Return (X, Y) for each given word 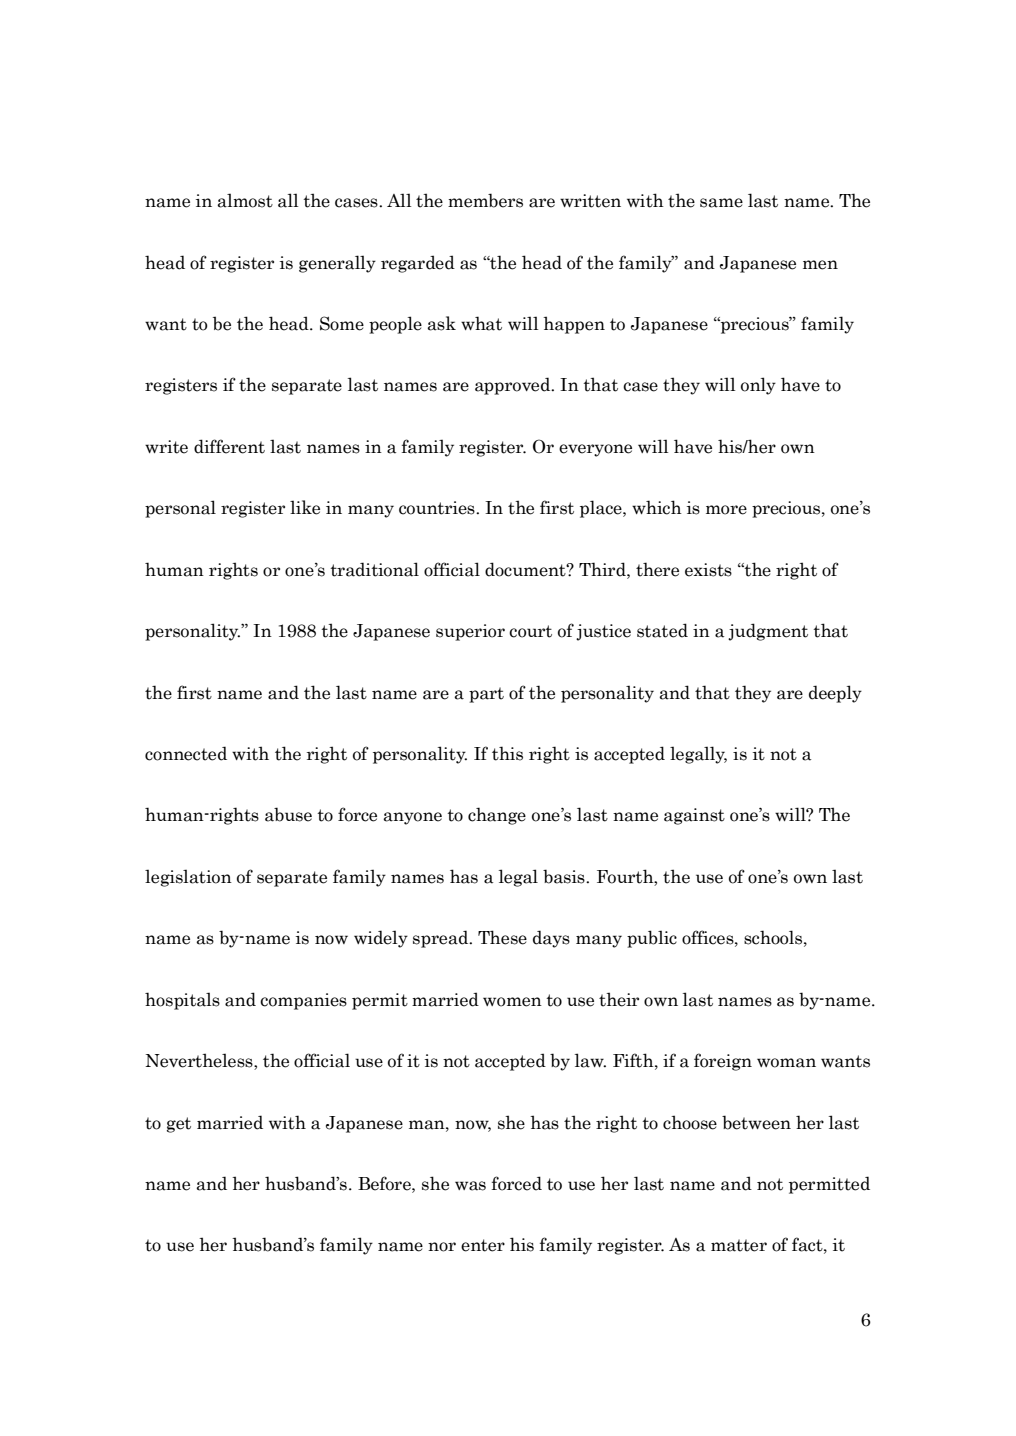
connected (186, 753)
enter (483, 1245)
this (507, 753)
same (721, 203)
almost (245, 200)
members (485, 200)
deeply (835, 694)
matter (739, 1245)
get (179, 1125)
